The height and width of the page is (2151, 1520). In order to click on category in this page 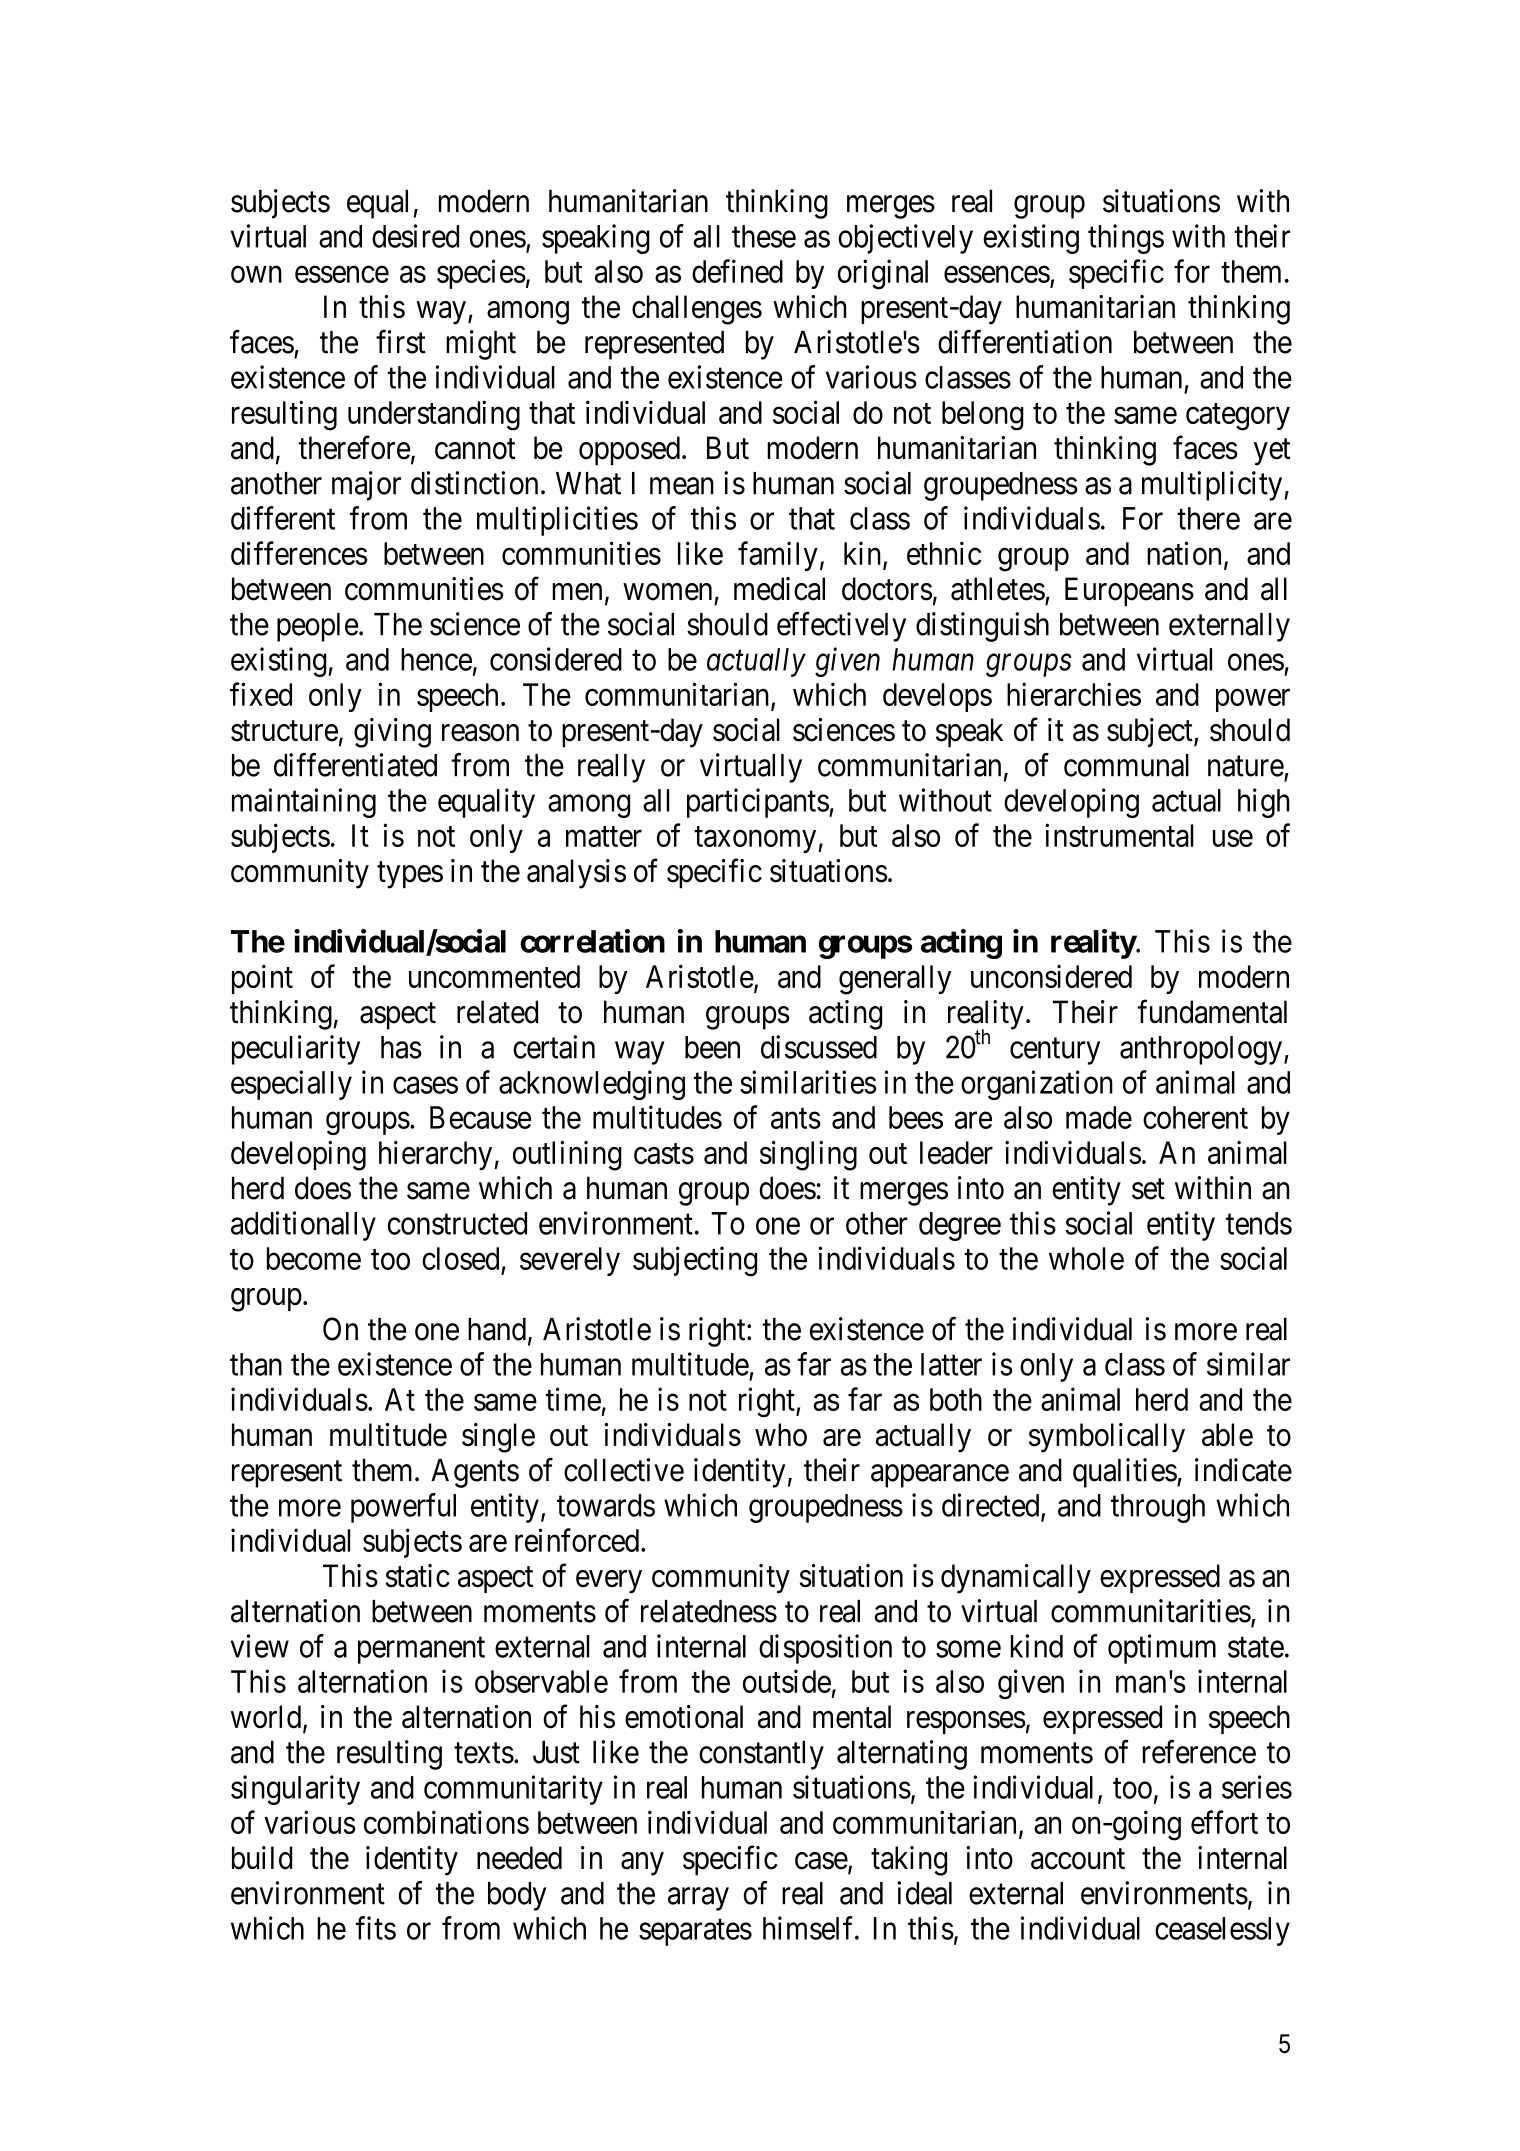, I will do `click(1238, 417)`.
